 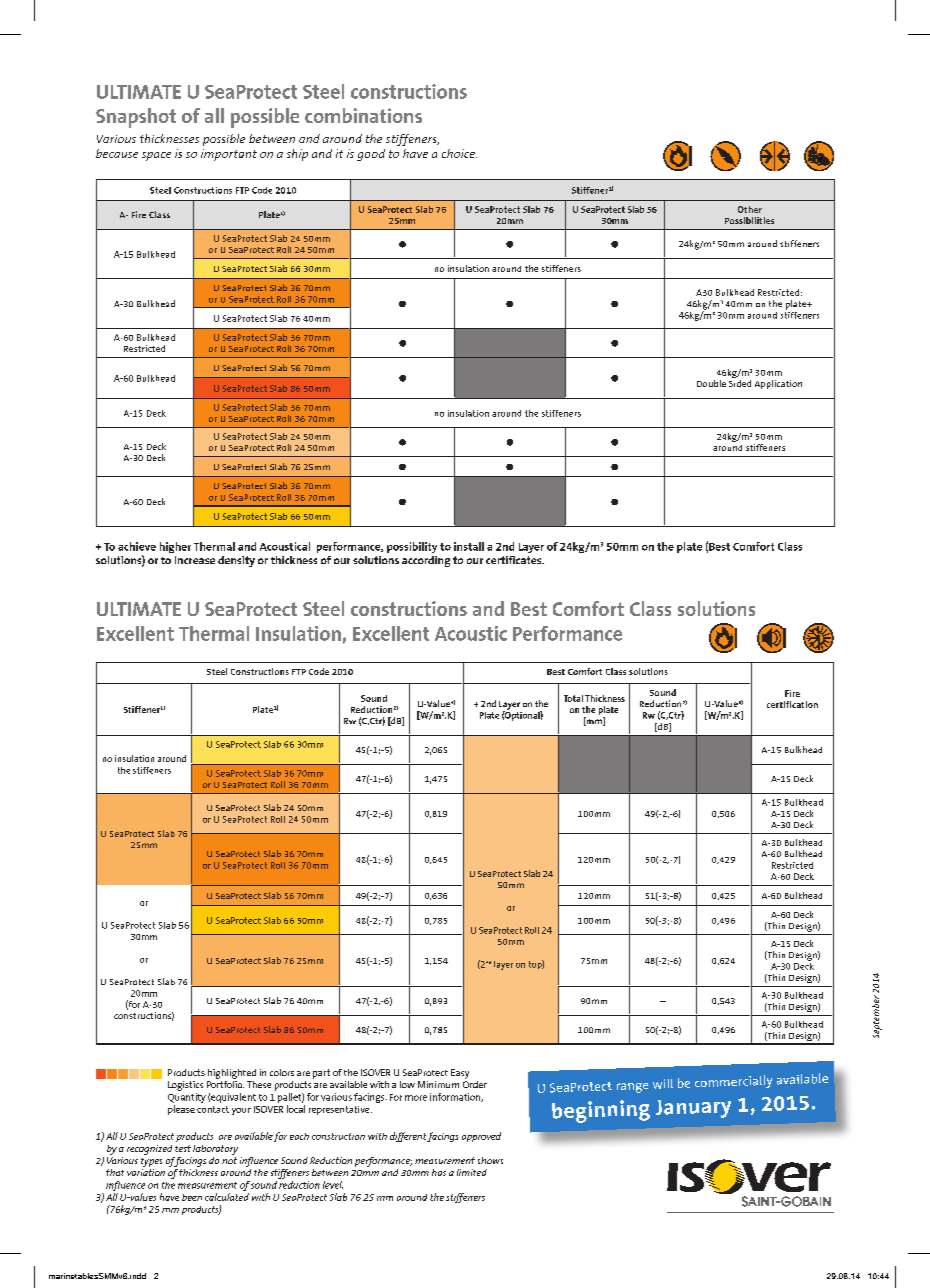 What do you see at coordinates (459, 153) in the page?
I see `choice` at bounding box center [459, 153].
